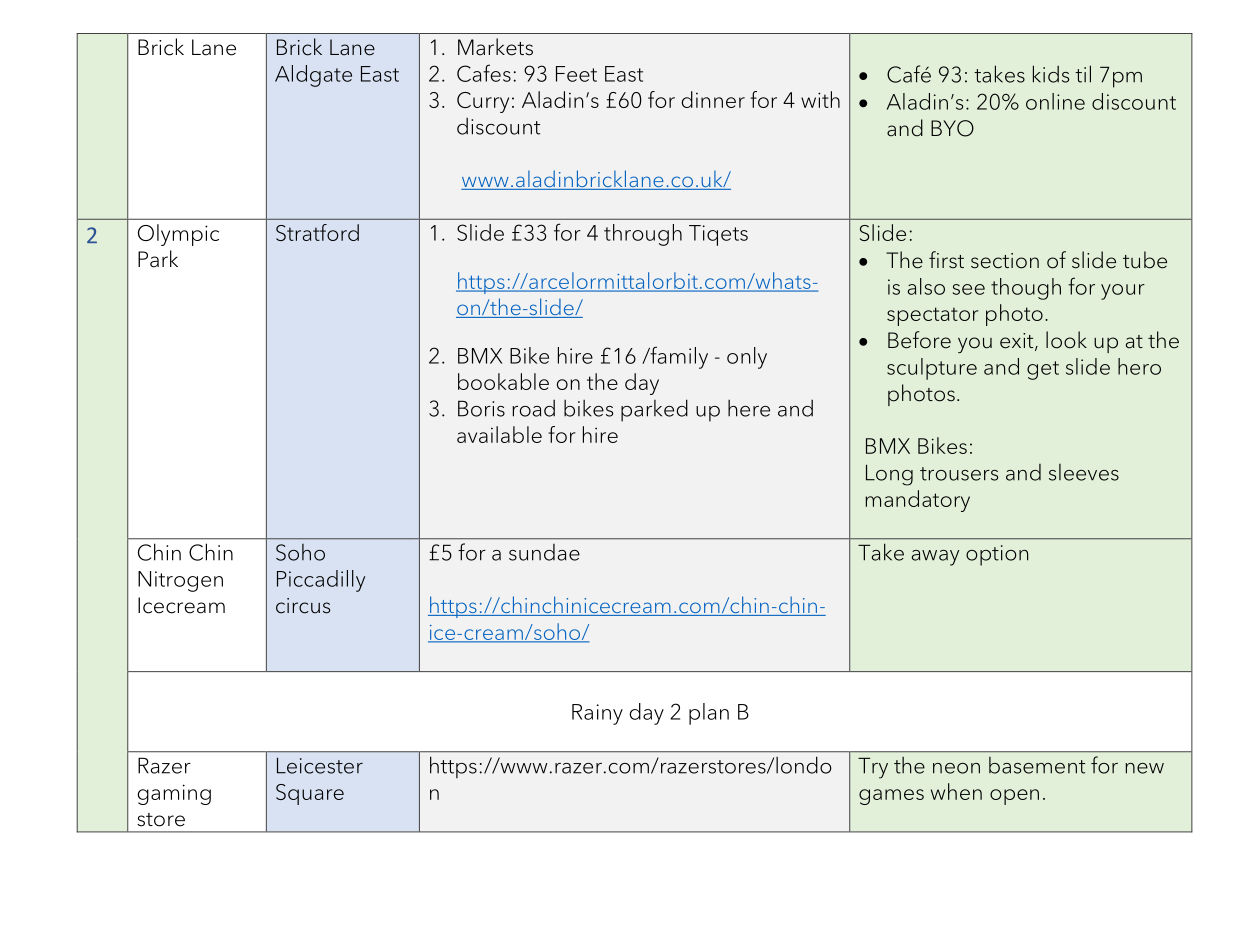 This screenshot has width=1233, height=952. I want to click on sundae, so click(544, 552).
